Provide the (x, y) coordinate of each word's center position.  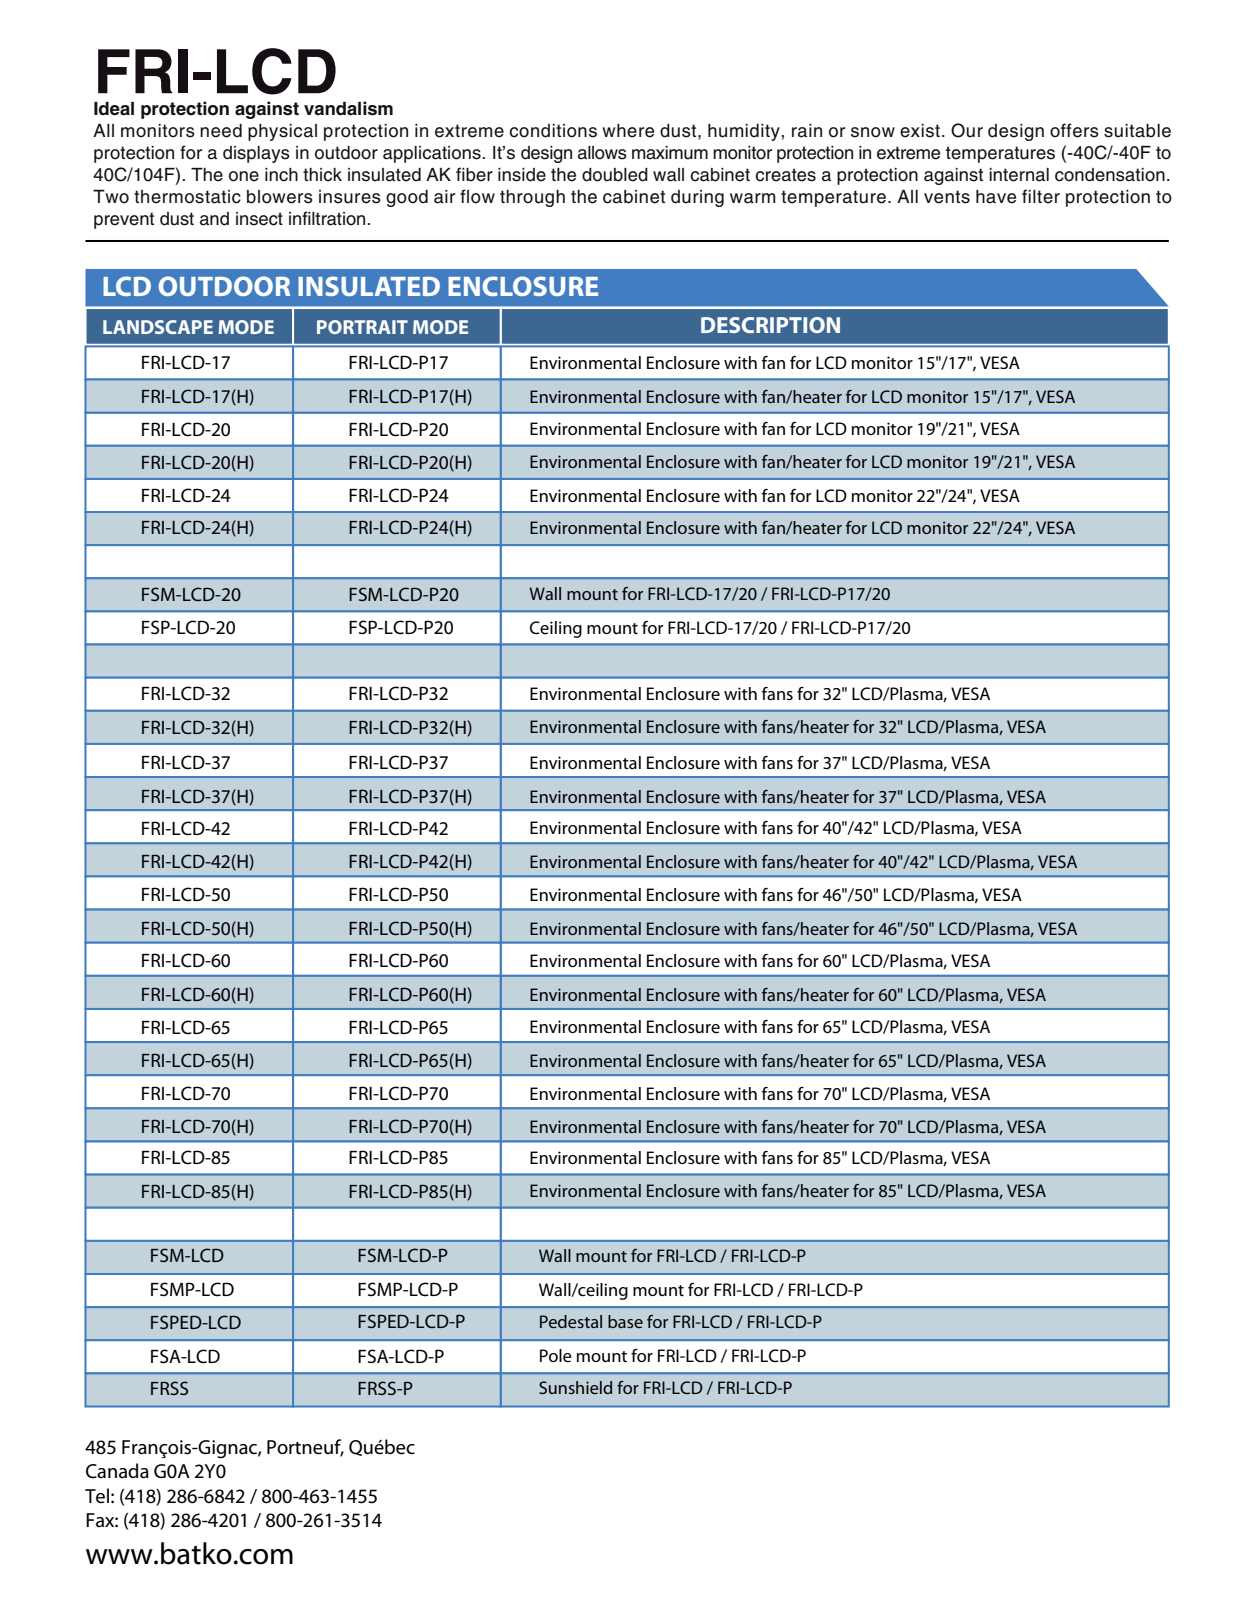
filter (1041, 196)
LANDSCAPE (158, 327)
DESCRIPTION (770, 325)
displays (256, 154)
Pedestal (571, 1321)
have (996, 197)
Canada (117, 1471)
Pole (556, 1356)
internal (1019, 175)
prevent (124, 220)
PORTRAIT (362, 327)
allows (602, 153)
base (625, 1321)
